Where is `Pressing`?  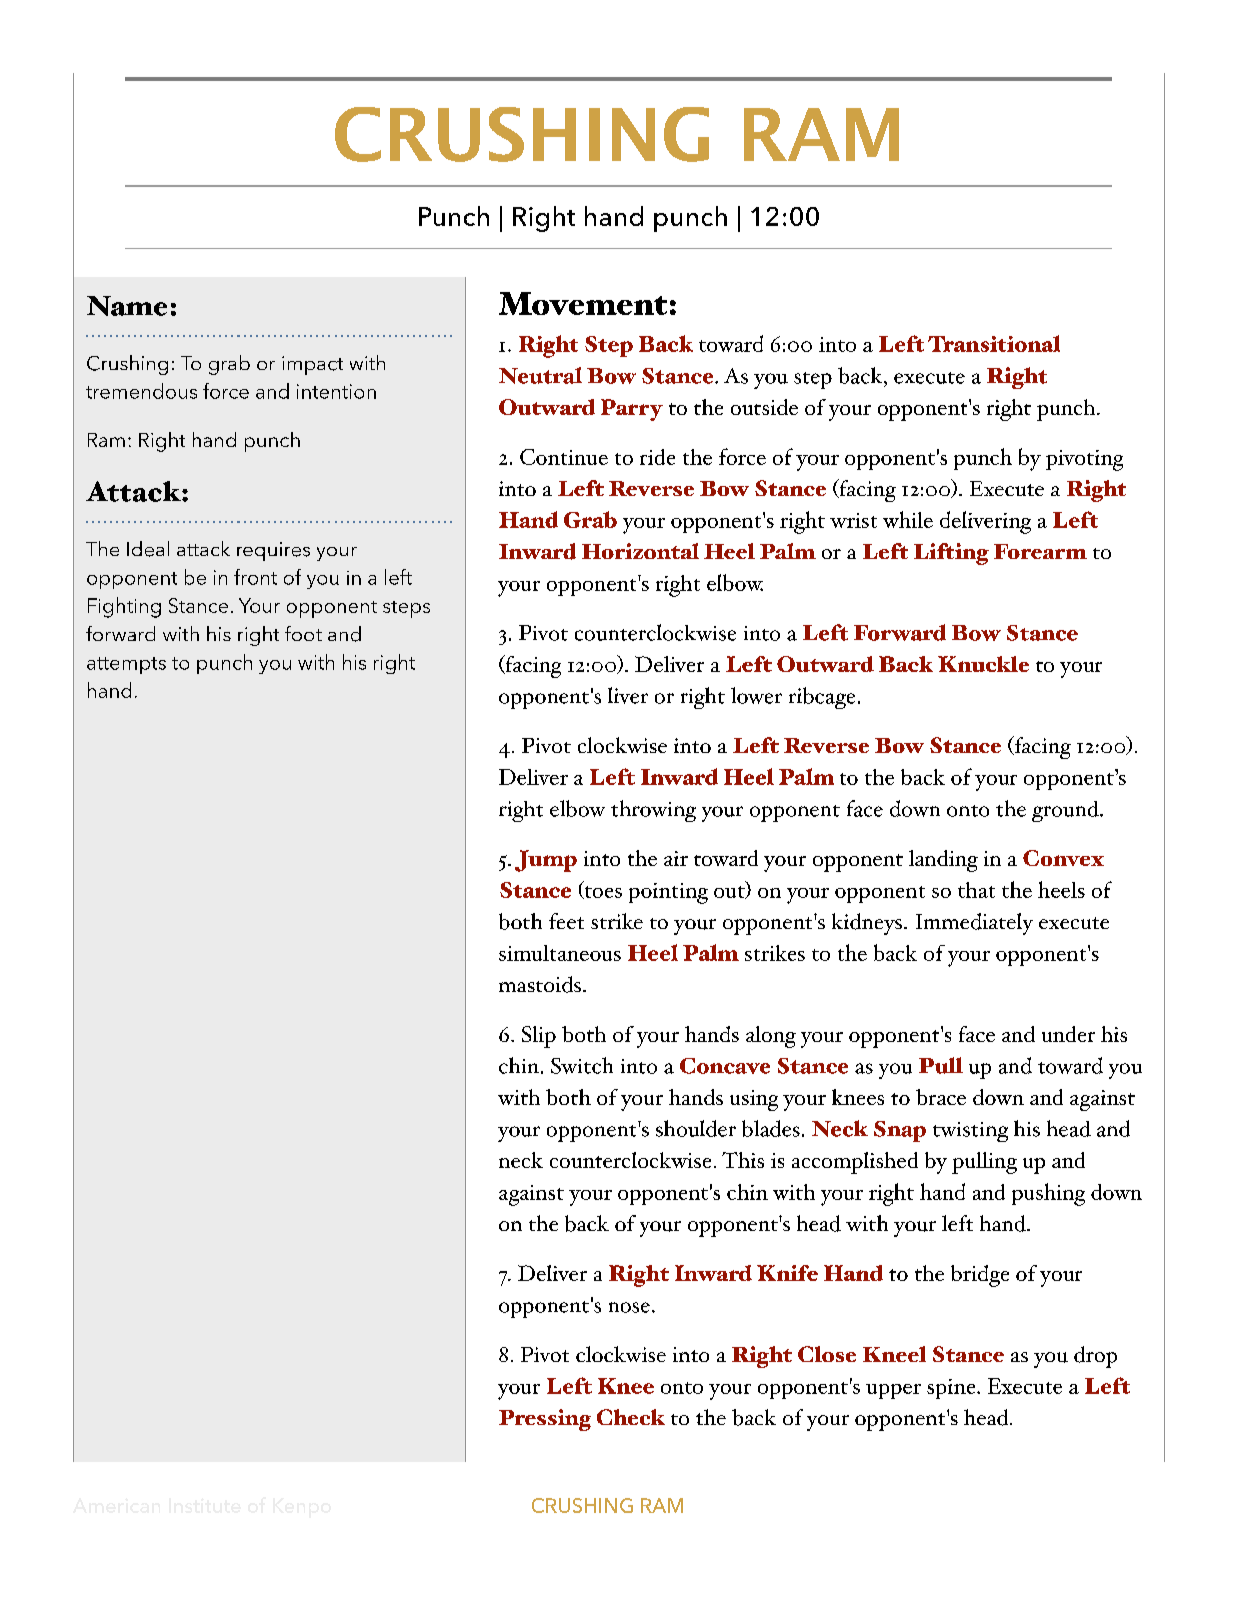 Pressing is located at coordinates (545, 1420).
